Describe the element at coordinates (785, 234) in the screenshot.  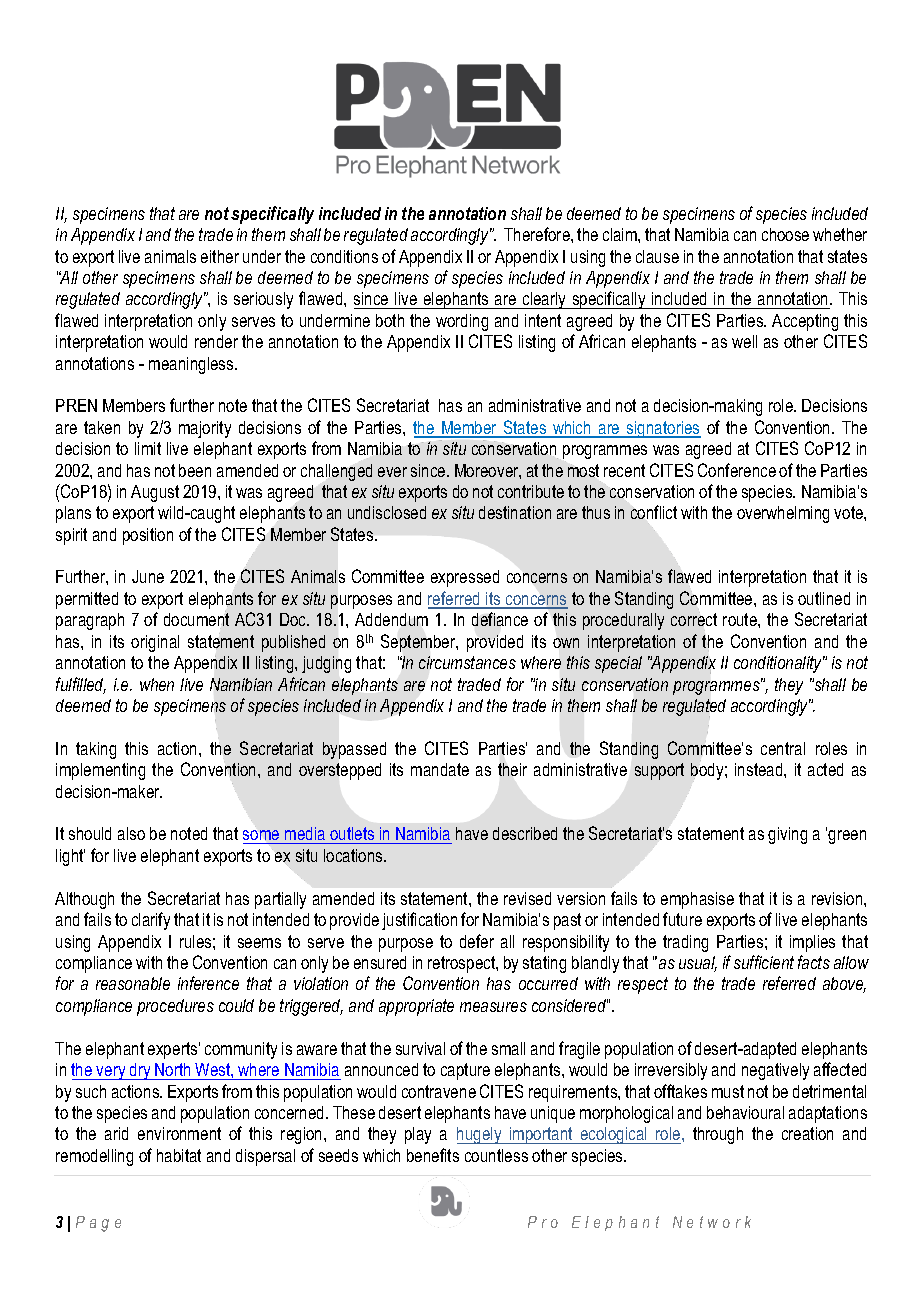
I see `choose` at that location.
